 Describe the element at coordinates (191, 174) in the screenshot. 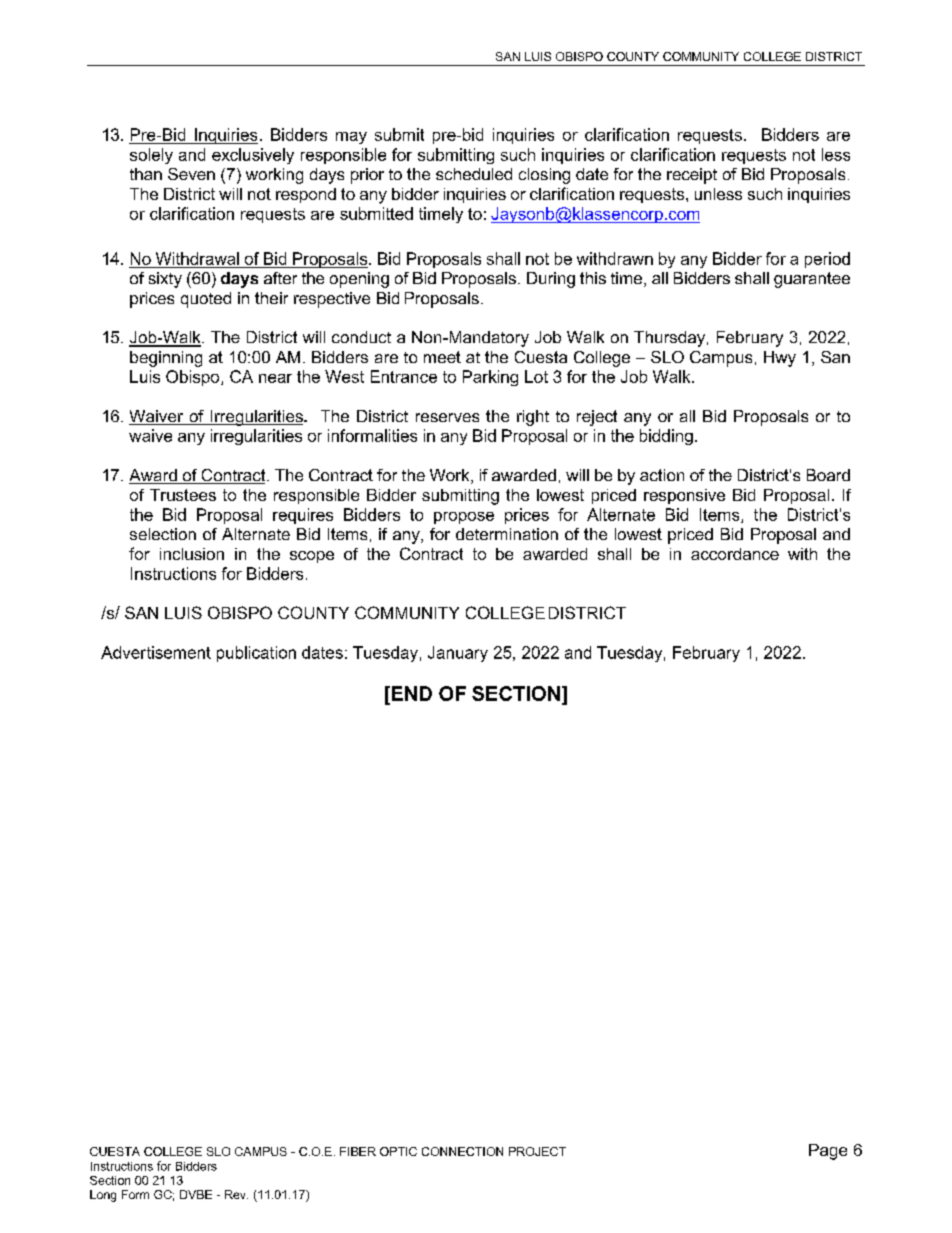

I see `Seven` at that location.
